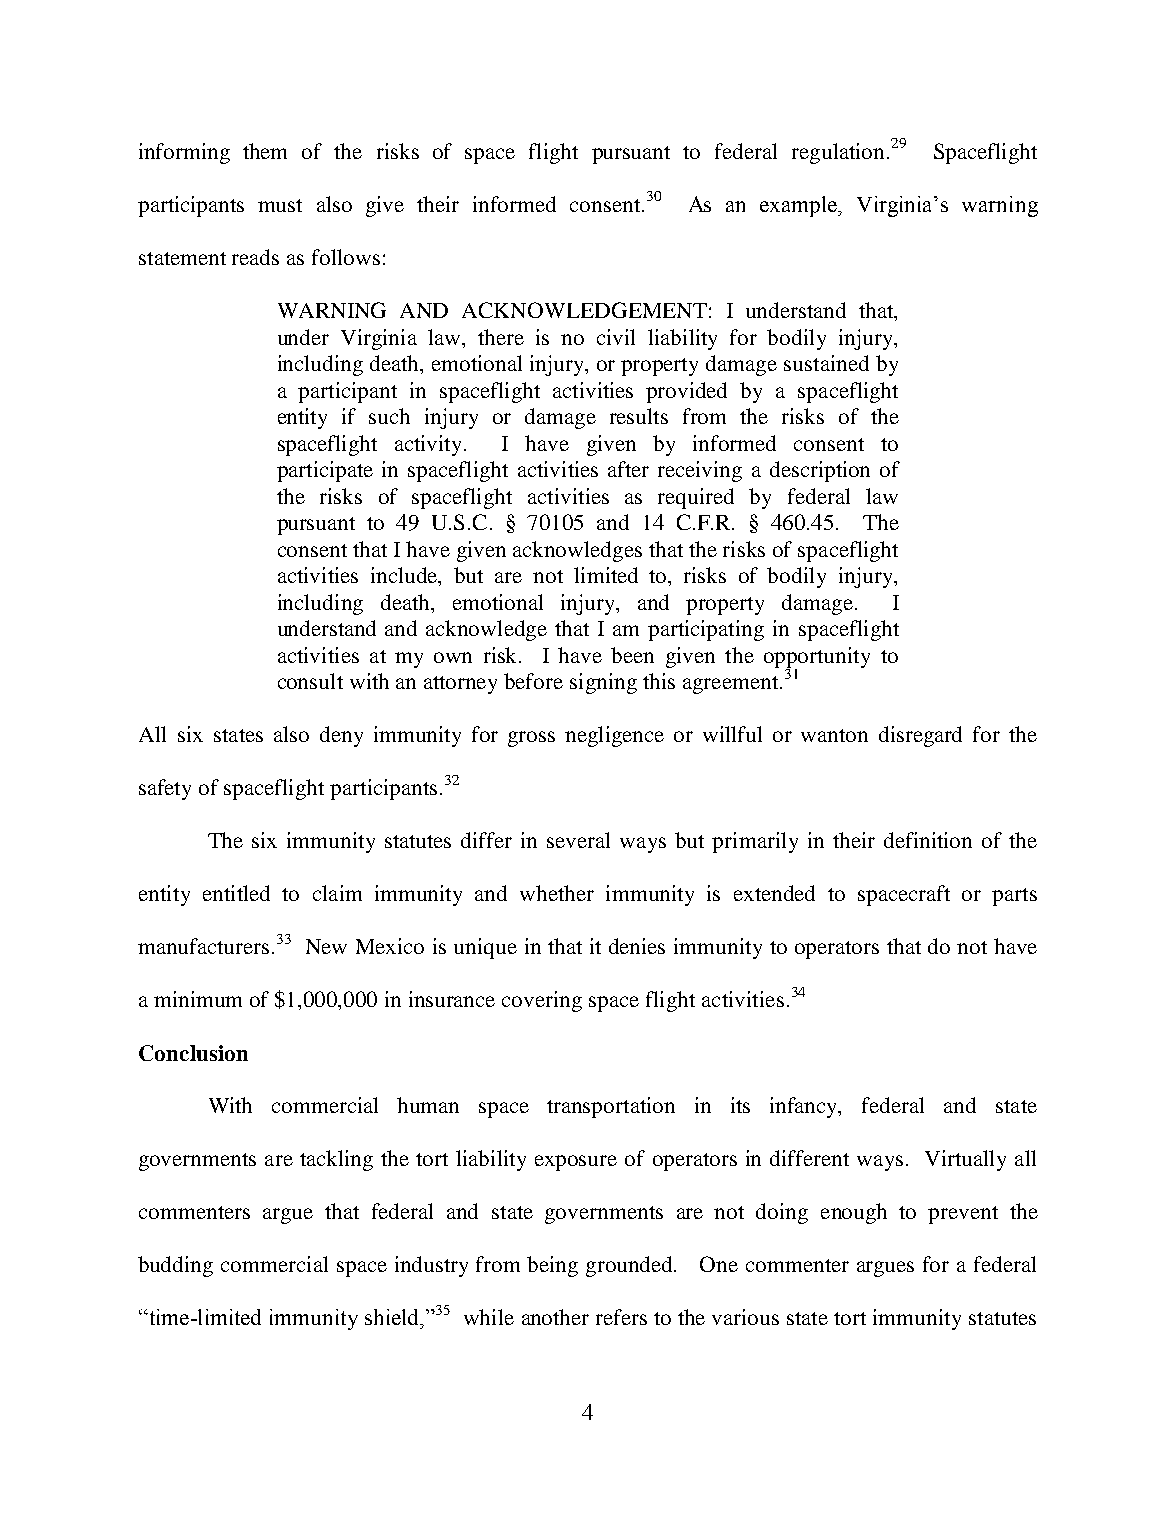 This screenshot has height=1521, width=1176. Describe the element at coordinates (325, 471) in the screenshot. I see `participate` at that location.
